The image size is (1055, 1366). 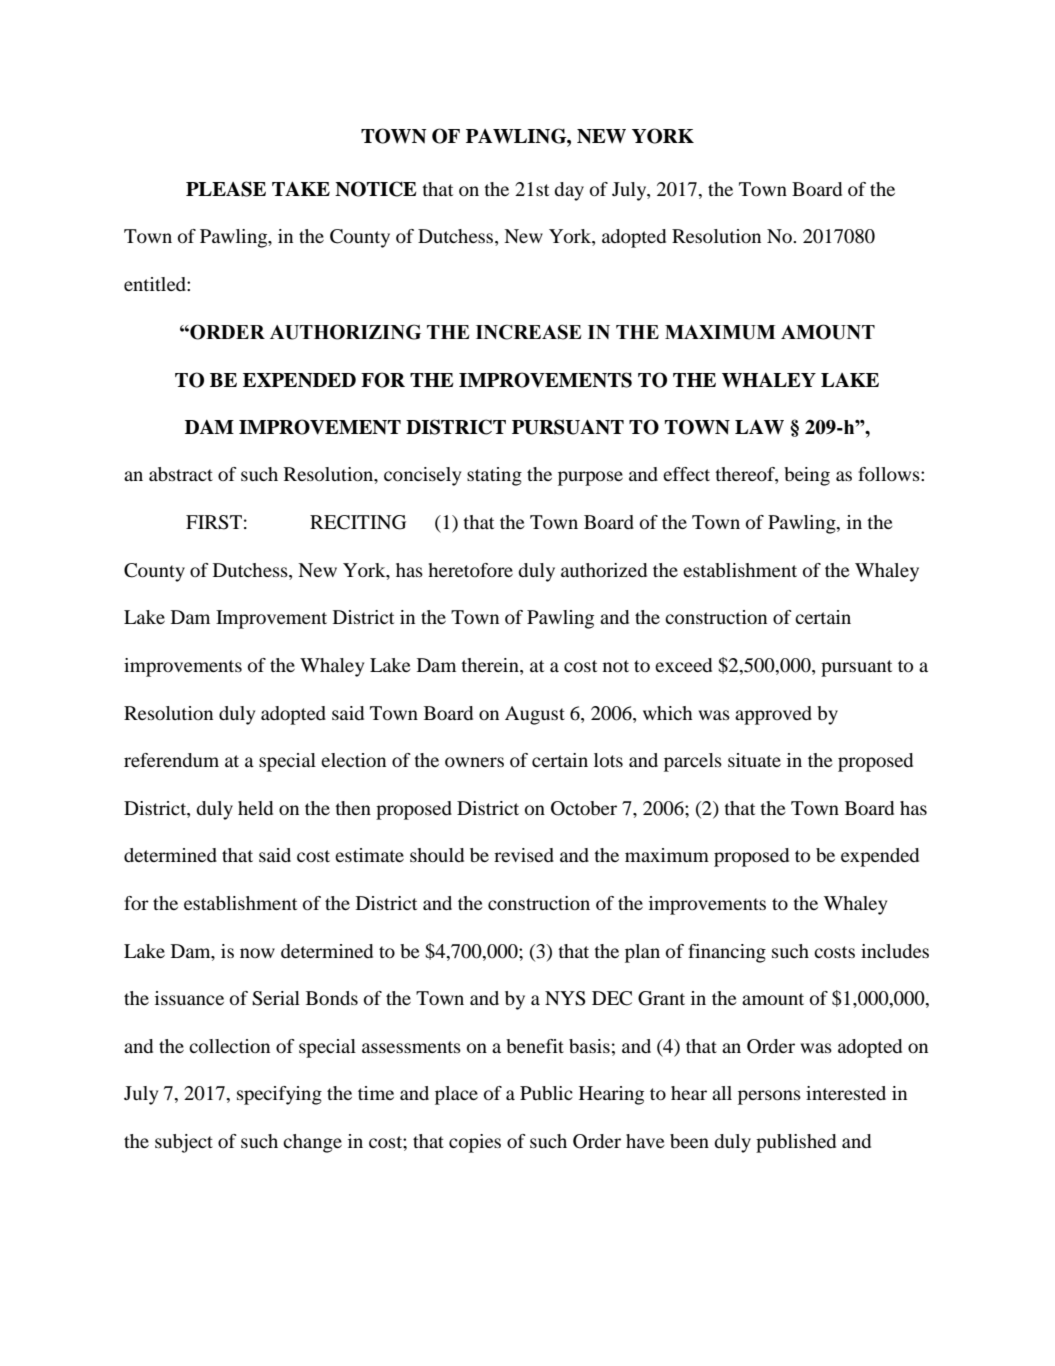 I want to click on PLEASE, so click(x=226, y=189).
